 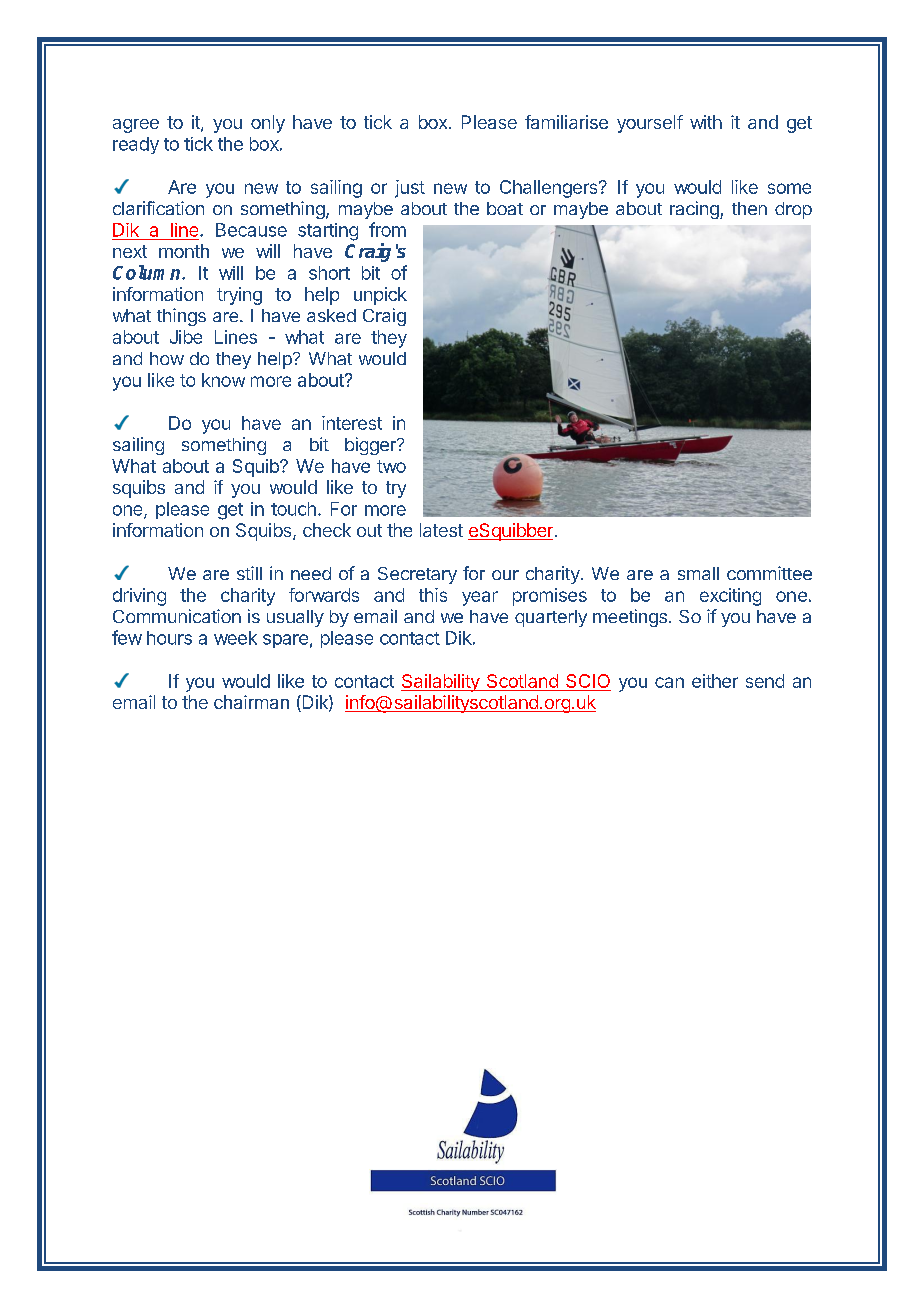 I want to click on quarterly, so click(x=551, y=618).
